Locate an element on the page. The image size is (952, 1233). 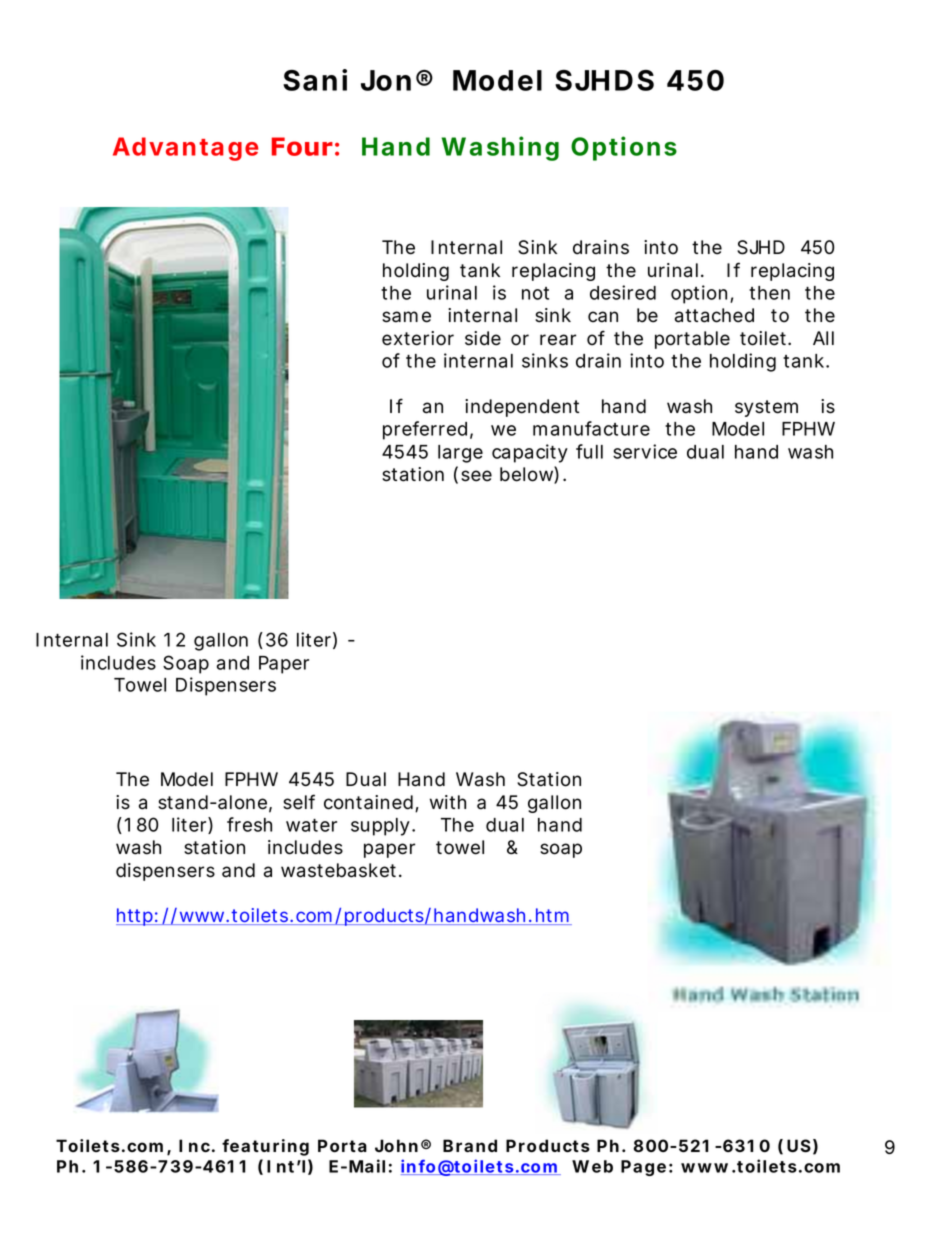
Jon is located at coordinates (386, 80).
